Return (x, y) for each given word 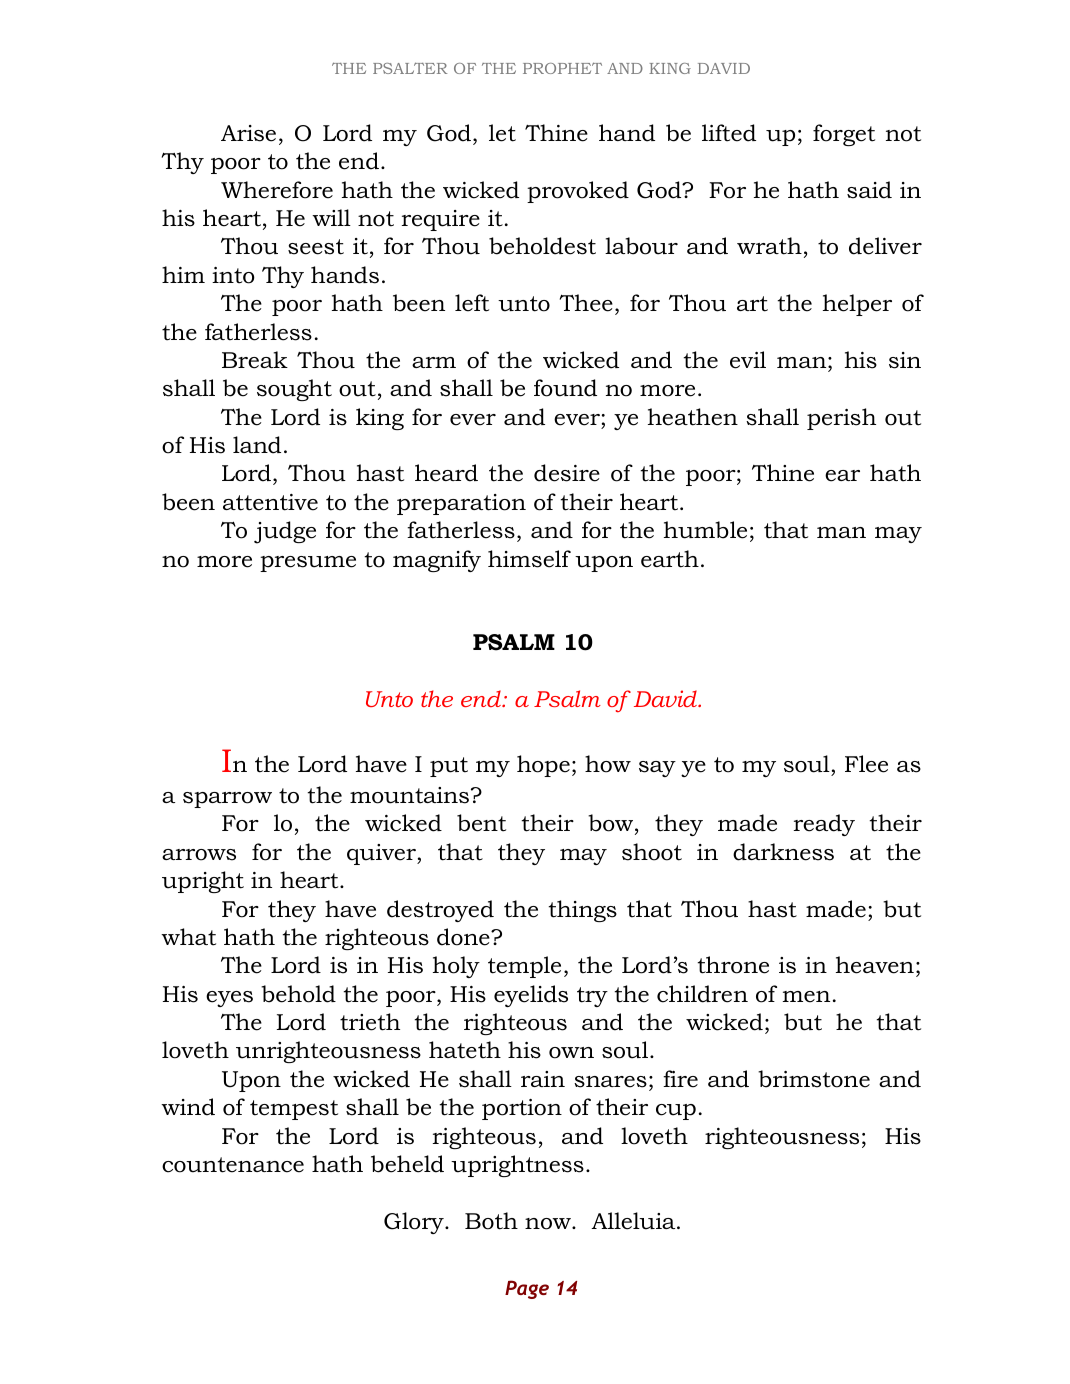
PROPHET (562, 68)
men (806, 997)
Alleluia (634, 1221)
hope (543, 766)
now (549, 1224)
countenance (233, 1165)
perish (841, 419)
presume (308, 564)
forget (844, 135)
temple (524, 967)
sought (294, 390)
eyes (229, 999)
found (565, 388)
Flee (866, 764)
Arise (248, 133)
